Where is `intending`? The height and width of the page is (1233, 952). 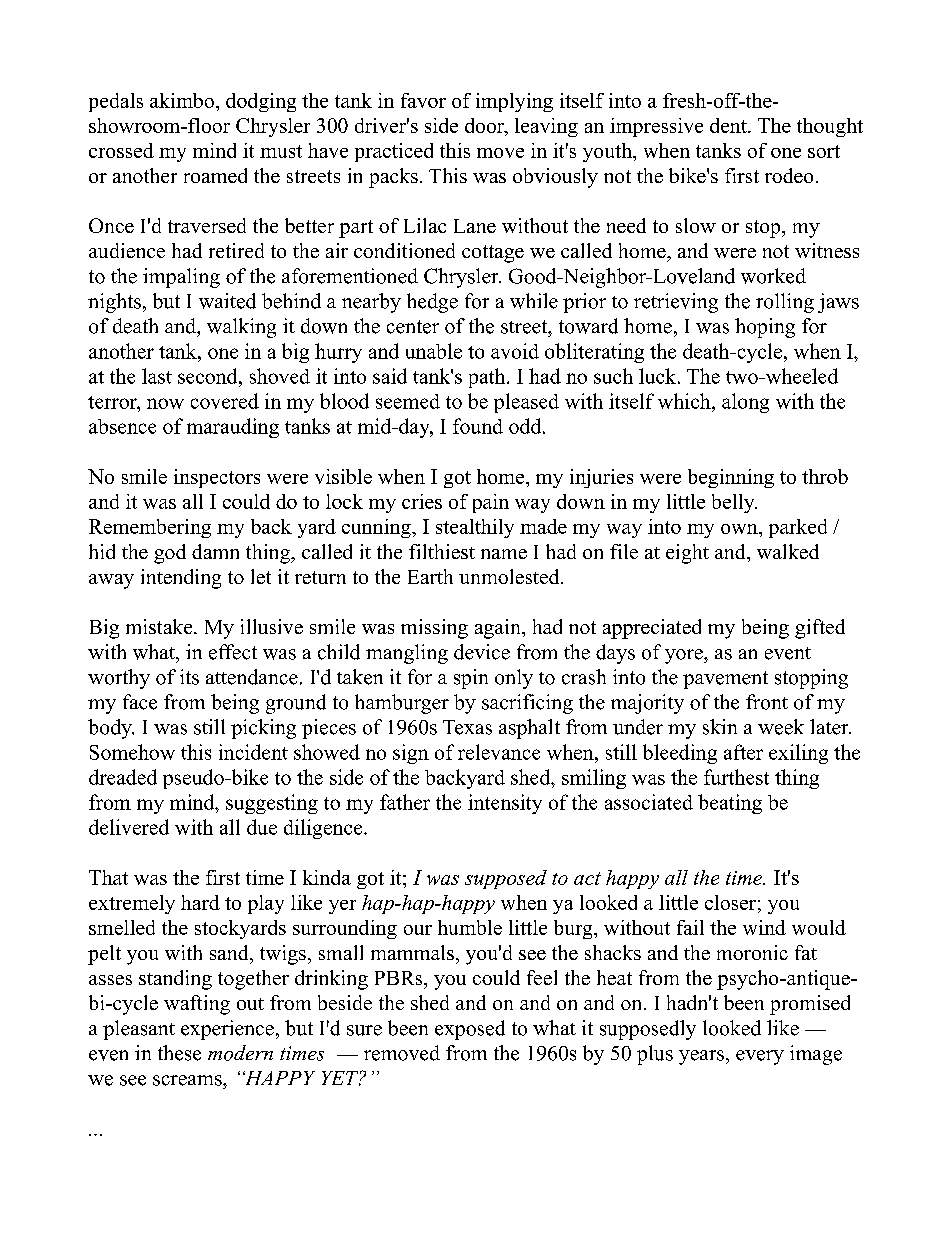 intending is located at coordinates (181, 579).
